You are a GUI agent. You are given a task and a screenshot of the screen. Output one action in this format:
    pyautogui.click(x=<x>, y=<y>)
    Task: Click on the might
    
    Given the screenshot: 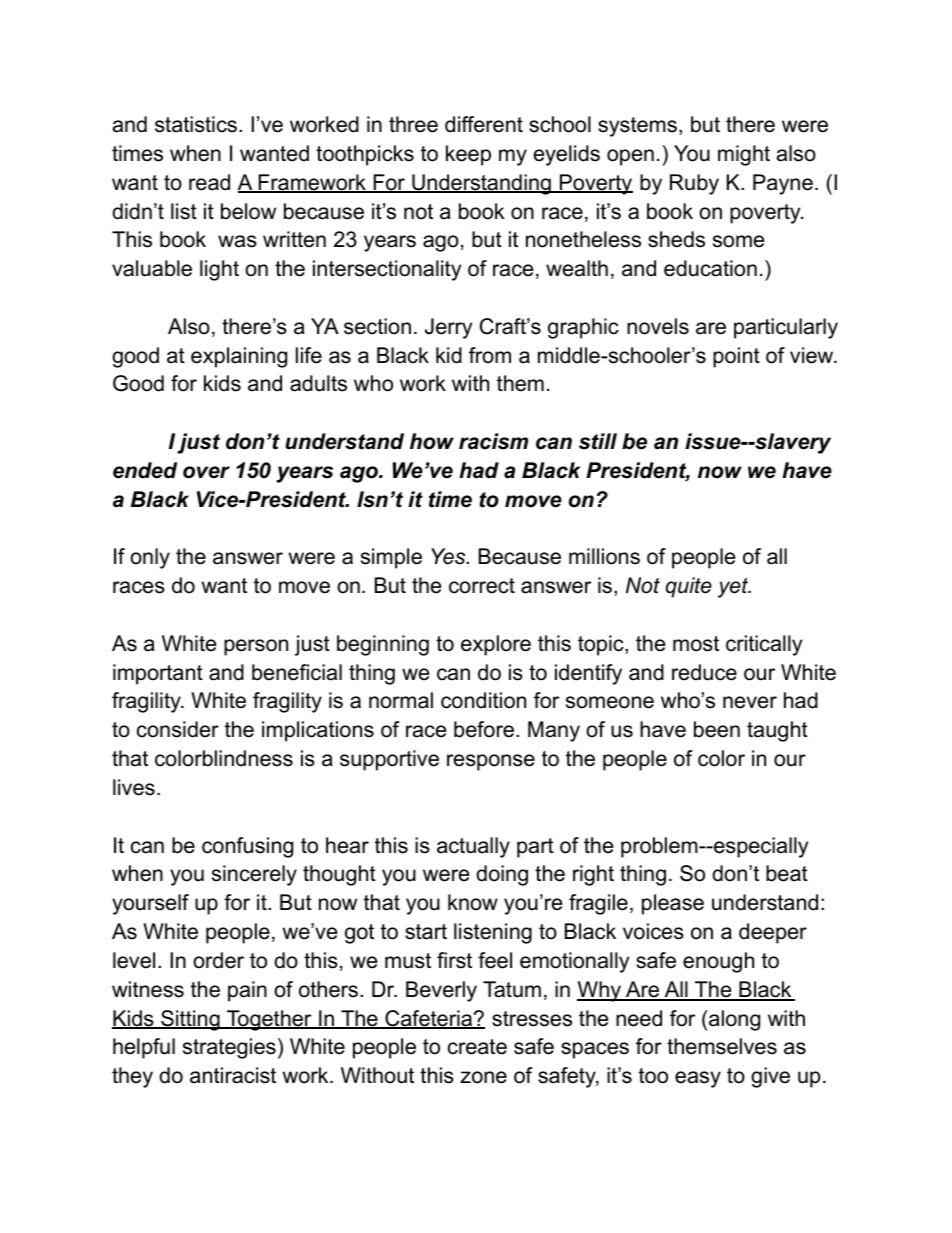 What is the action you would take?
    pyautogui.click(x=744, y=155)
